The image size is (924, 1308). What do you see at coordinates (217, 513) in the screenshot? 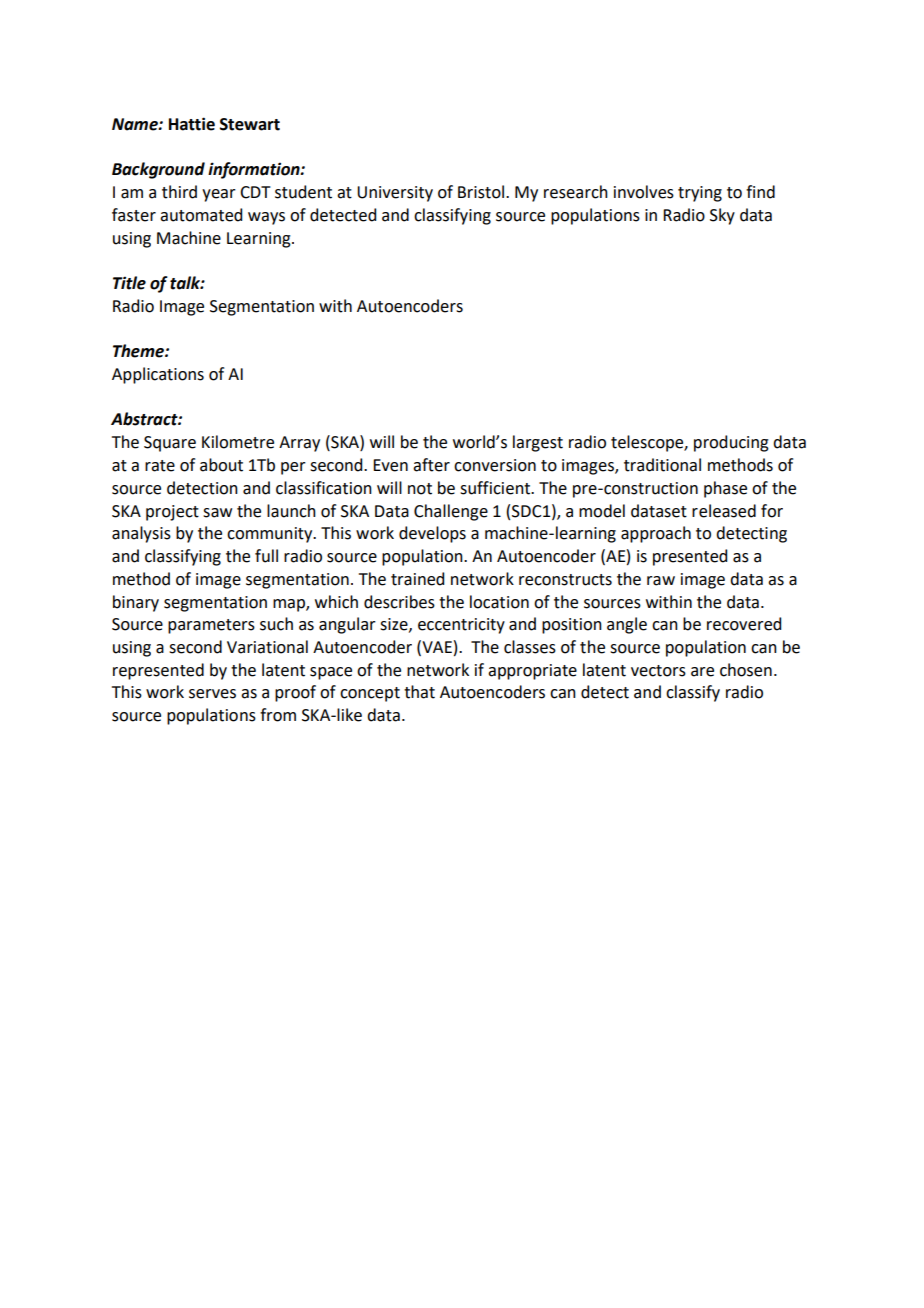
I see `saw` at bounding box center [217, 513].
